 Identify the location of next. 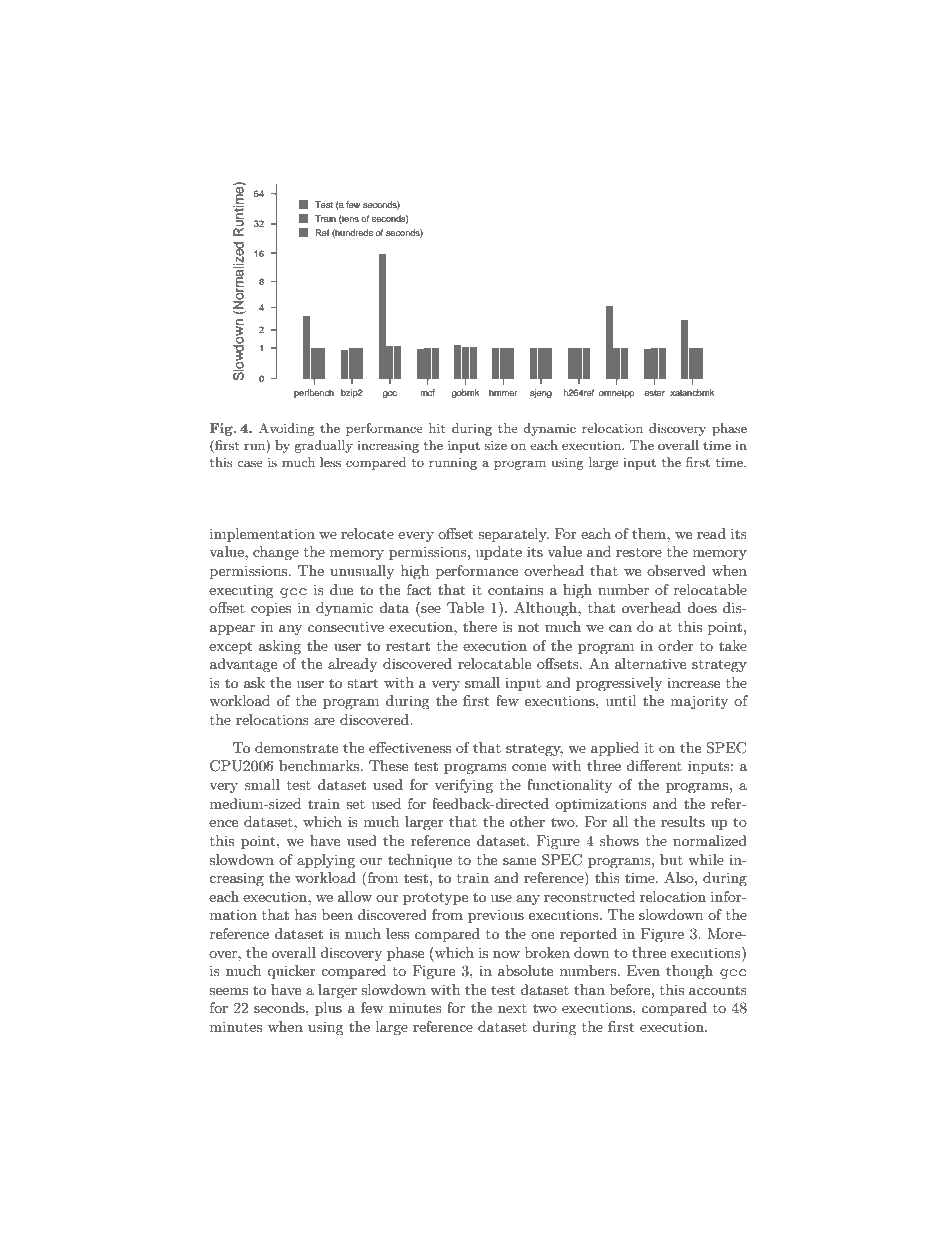
(512, 1008).
